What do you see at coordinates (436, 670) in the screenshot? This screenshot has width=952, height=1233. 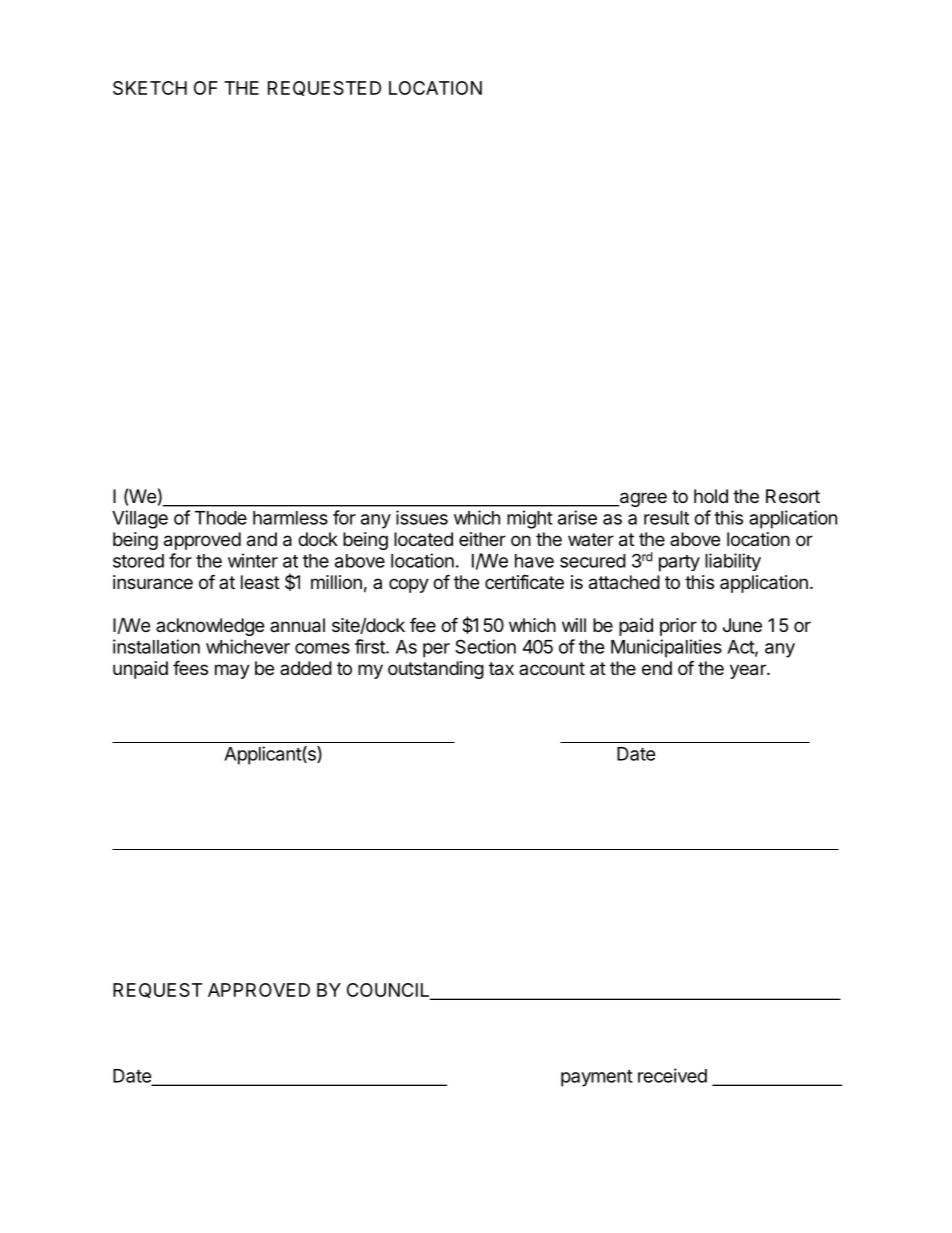 I see `outstanding` at bounding box center [436, 670].
